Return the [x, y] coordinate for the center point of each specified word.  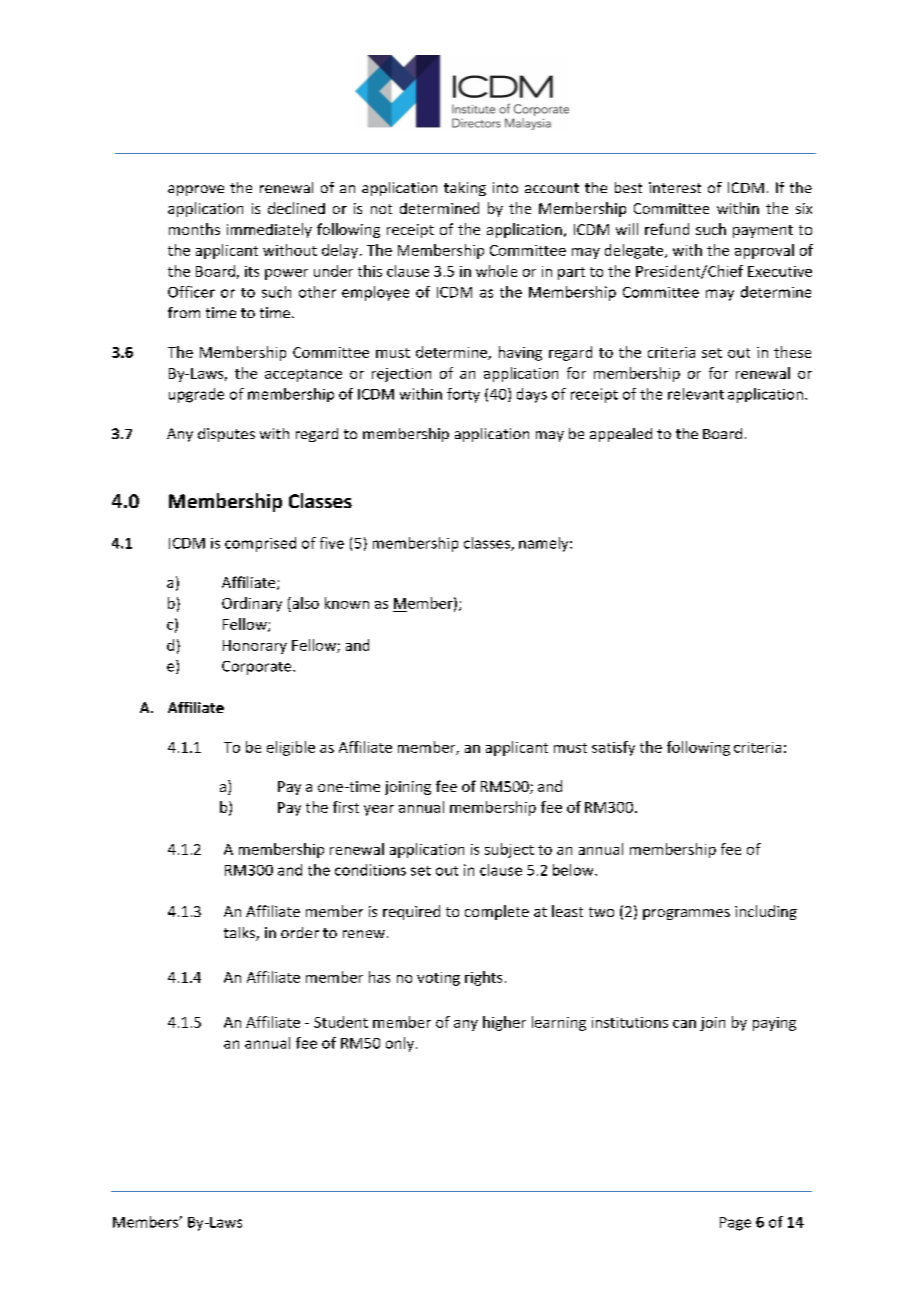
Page [735, 1224]
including [766, 912]
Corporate [258, 668]
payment [763, 231]
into [505, 187]
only [400, 1044]
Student [341, 1022]
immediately [269, 230]
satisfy [613, 748]
